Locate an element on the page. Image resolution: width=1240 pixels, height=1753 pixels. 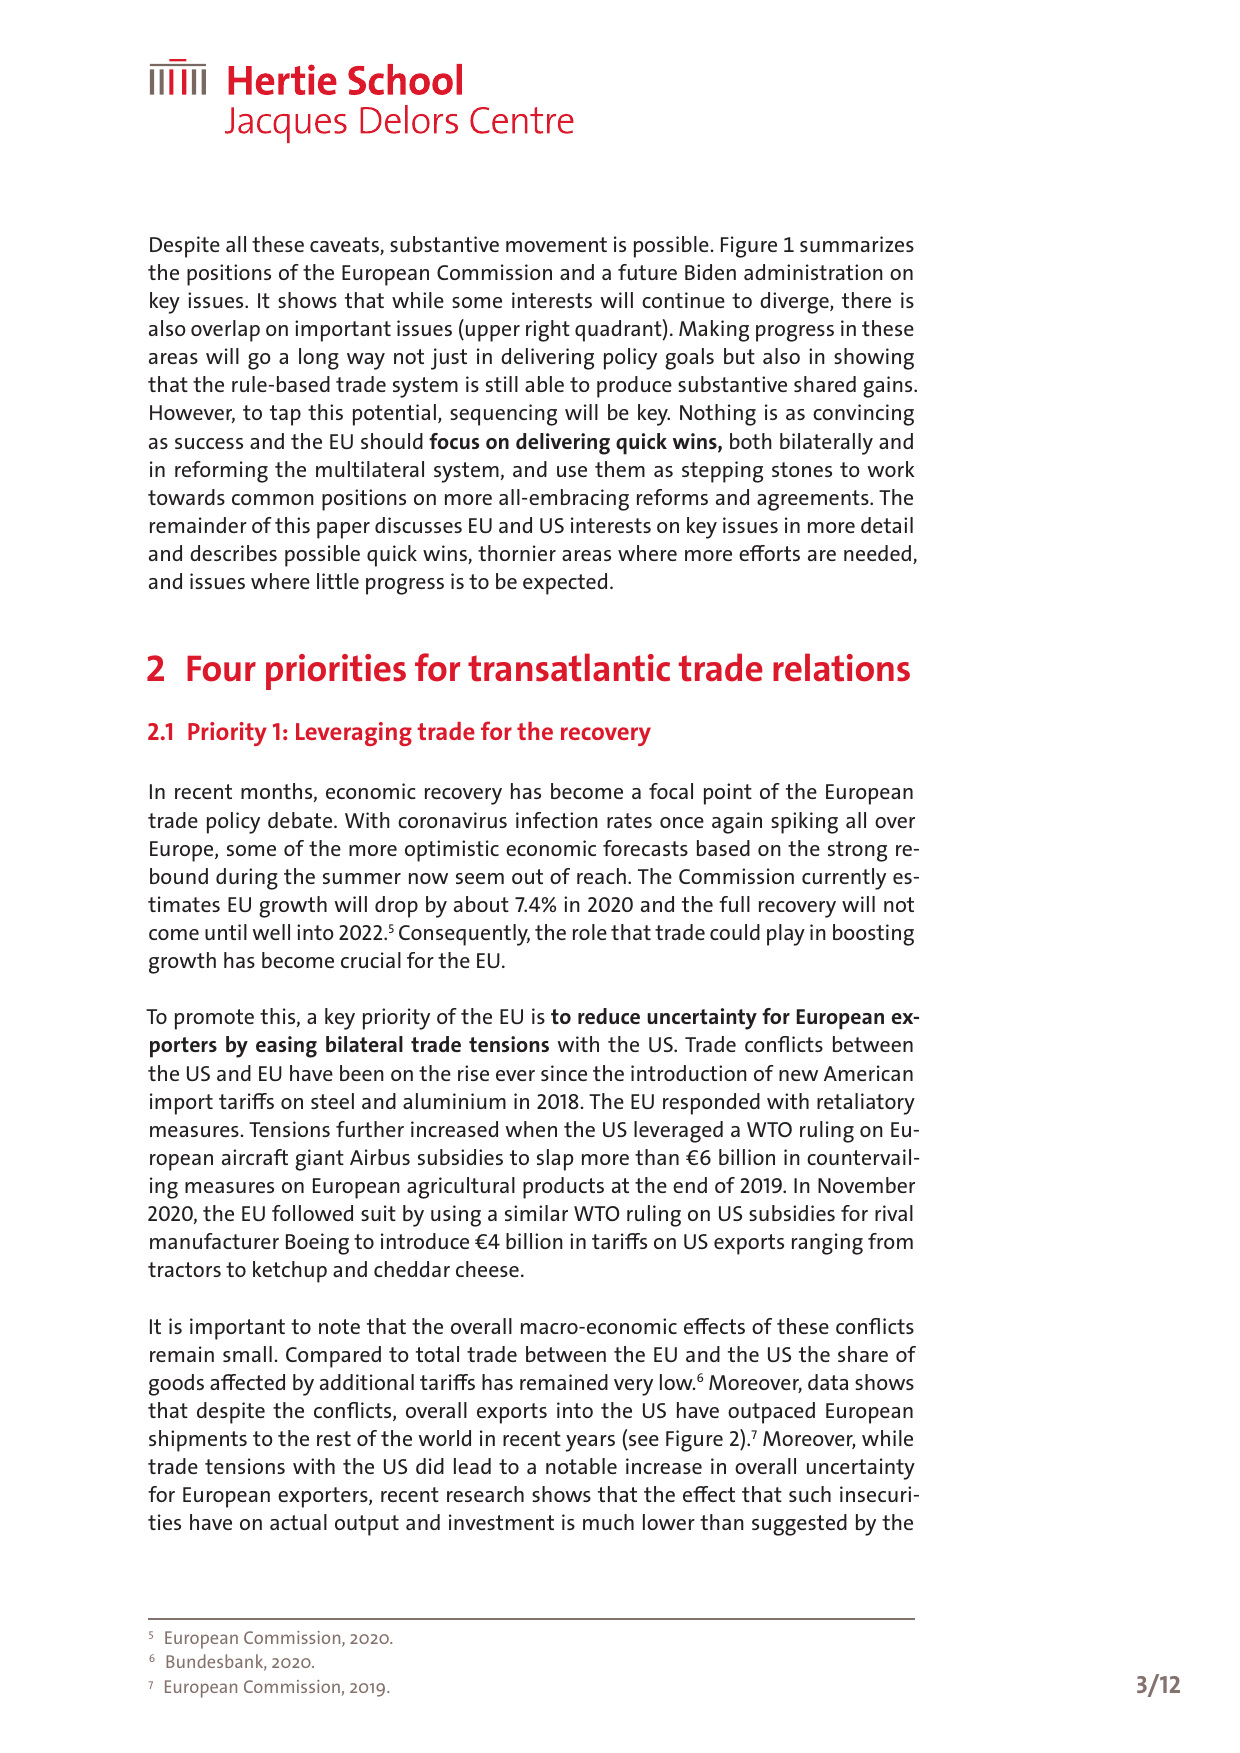
caveats is located at coordinates (345, 246).
